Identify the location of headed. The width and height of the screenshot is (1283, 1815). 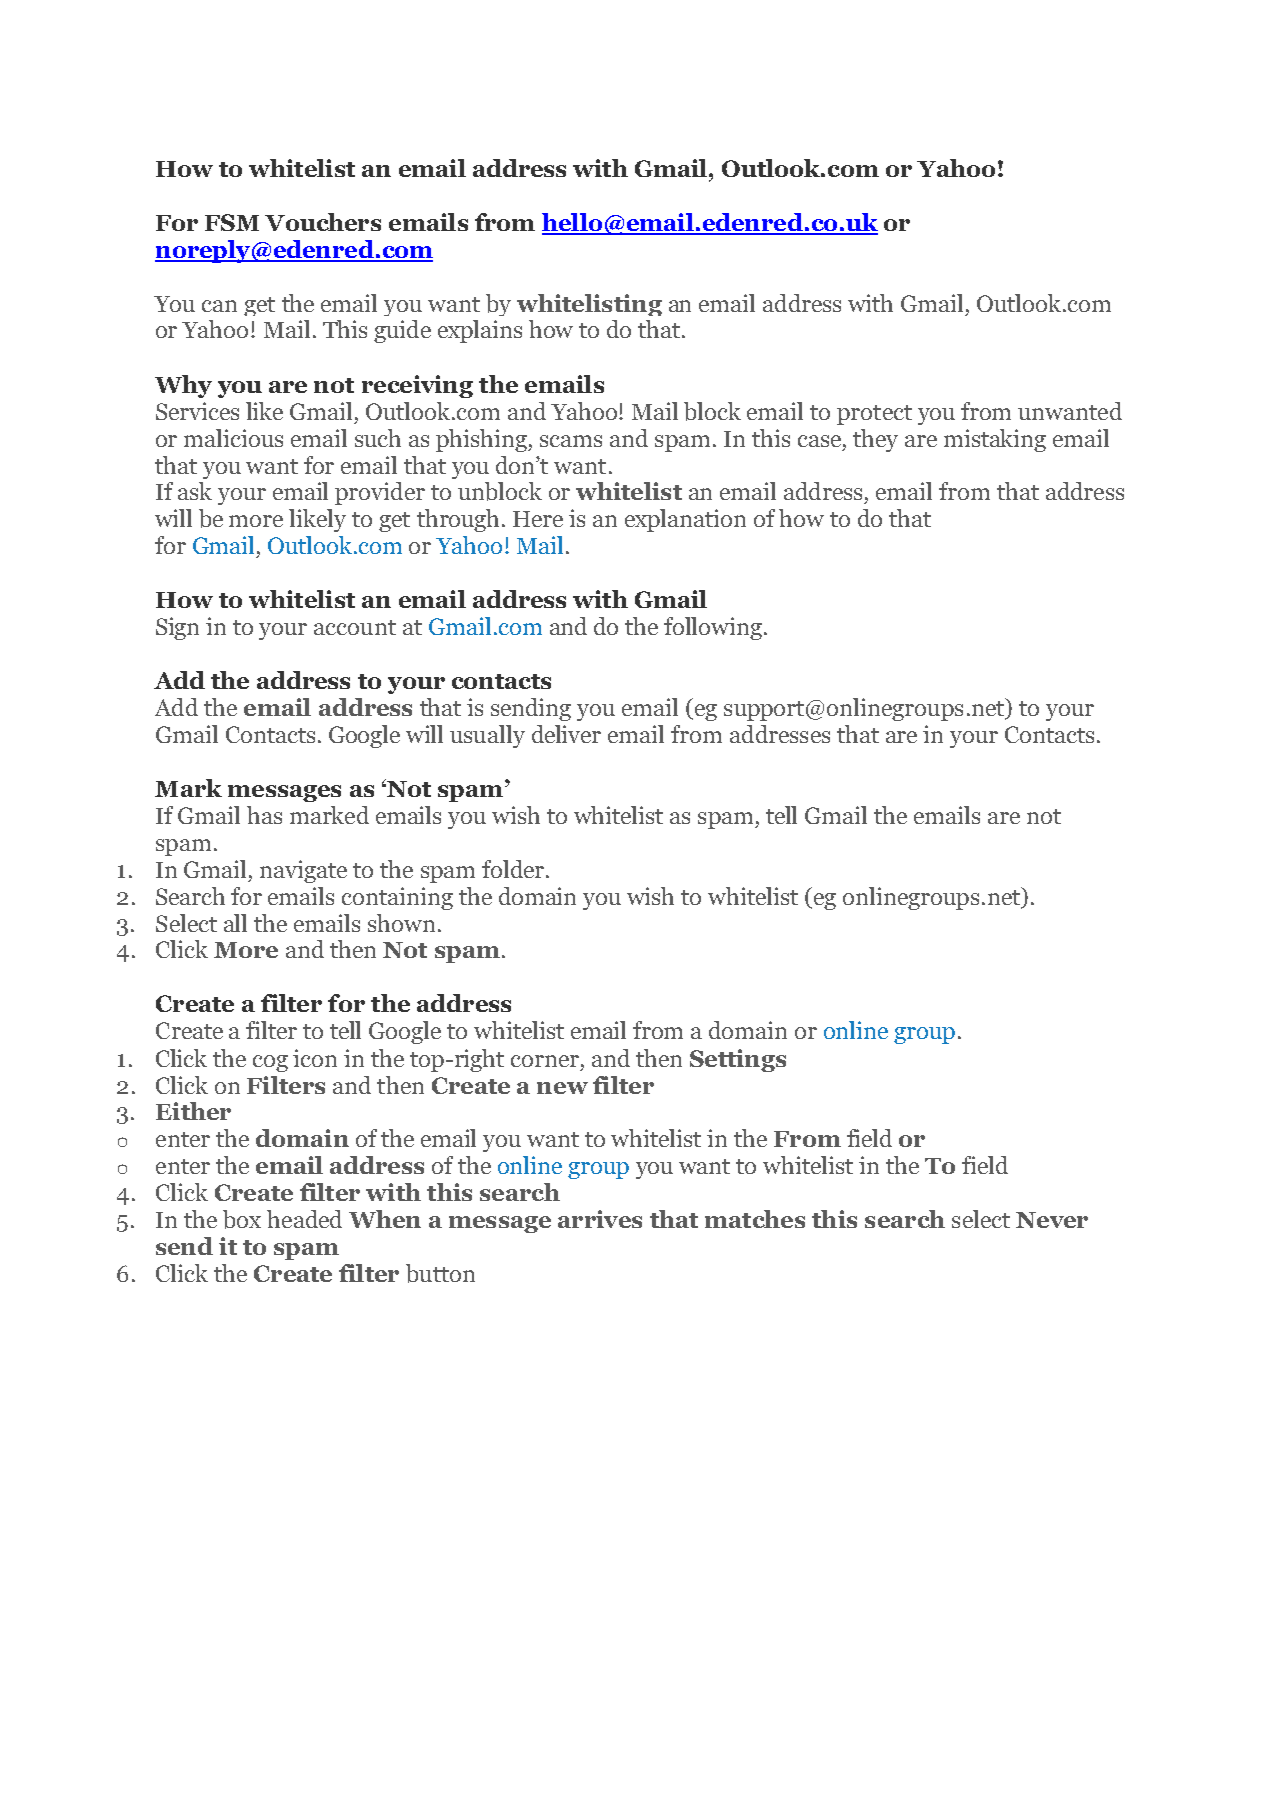
(304, 1219).
